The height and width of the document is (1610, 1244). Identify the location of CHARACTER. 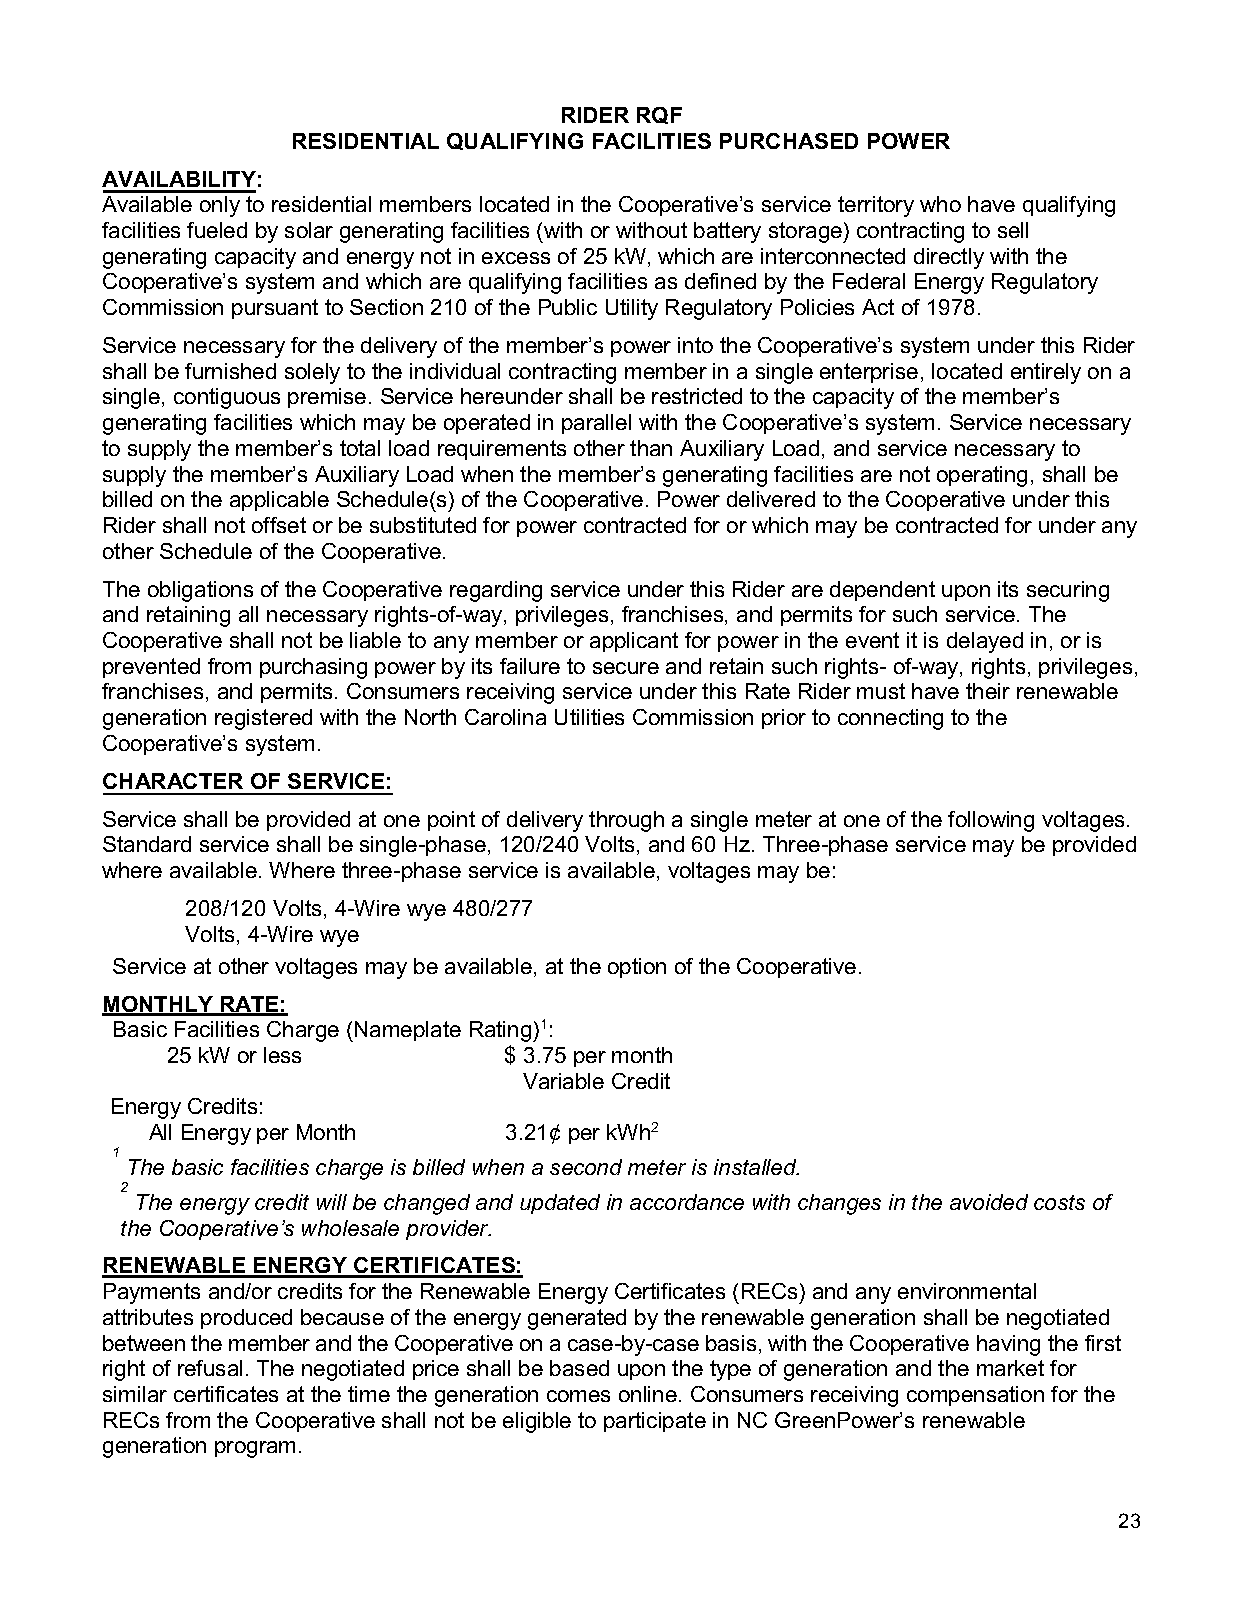
(173, 781).
